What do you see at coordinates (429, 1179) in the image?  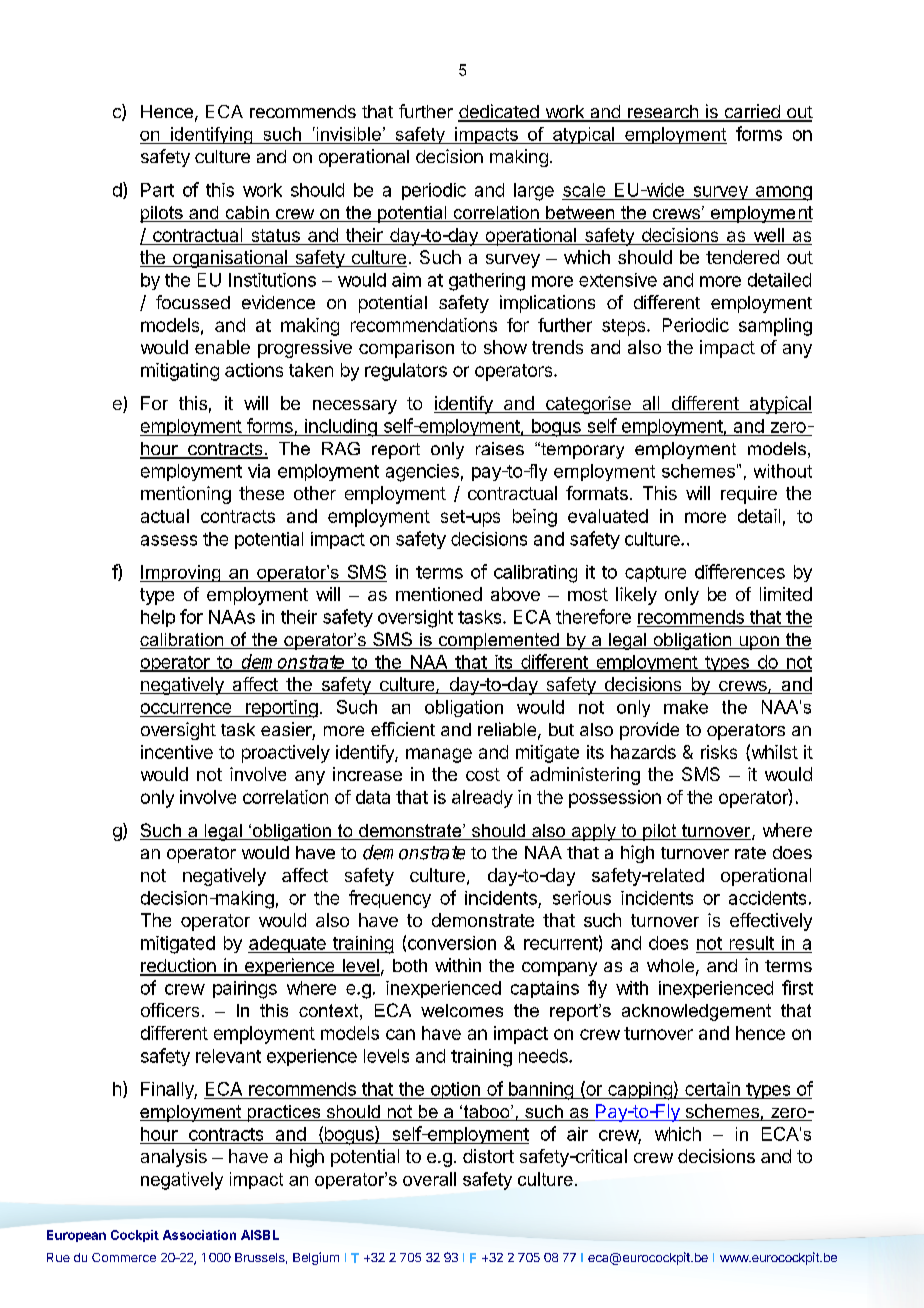 I see `overall` at bounding box center [429, 1179].
